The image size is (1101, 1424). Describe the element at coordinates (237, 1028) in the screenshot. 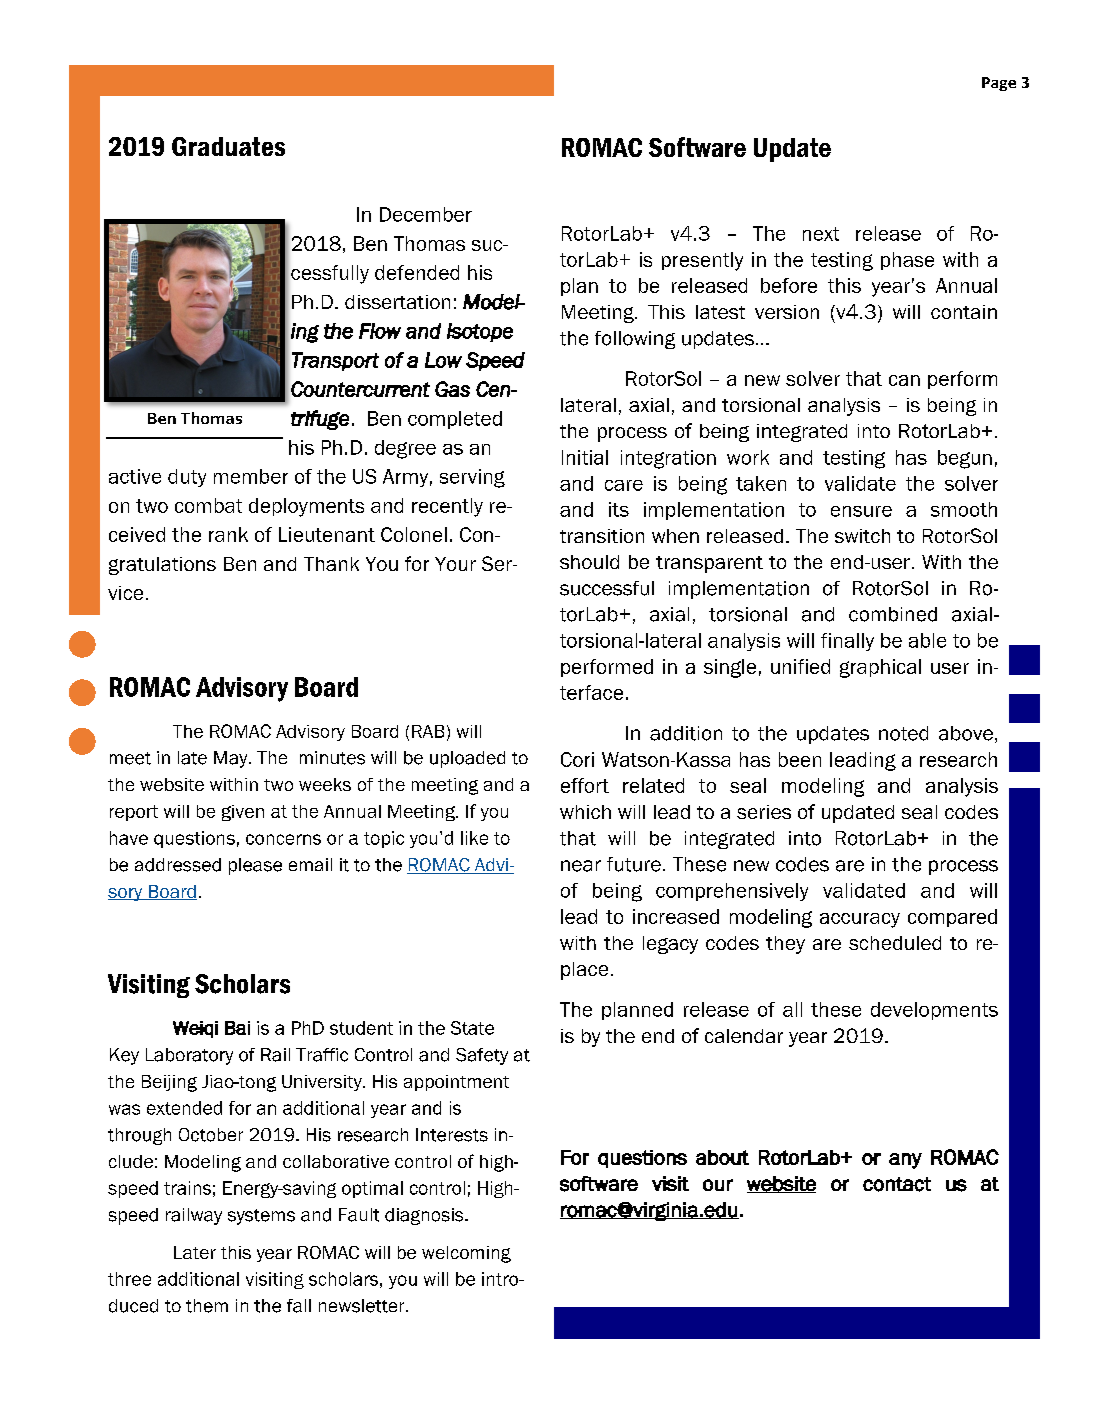

I see `Bai` at that location.
